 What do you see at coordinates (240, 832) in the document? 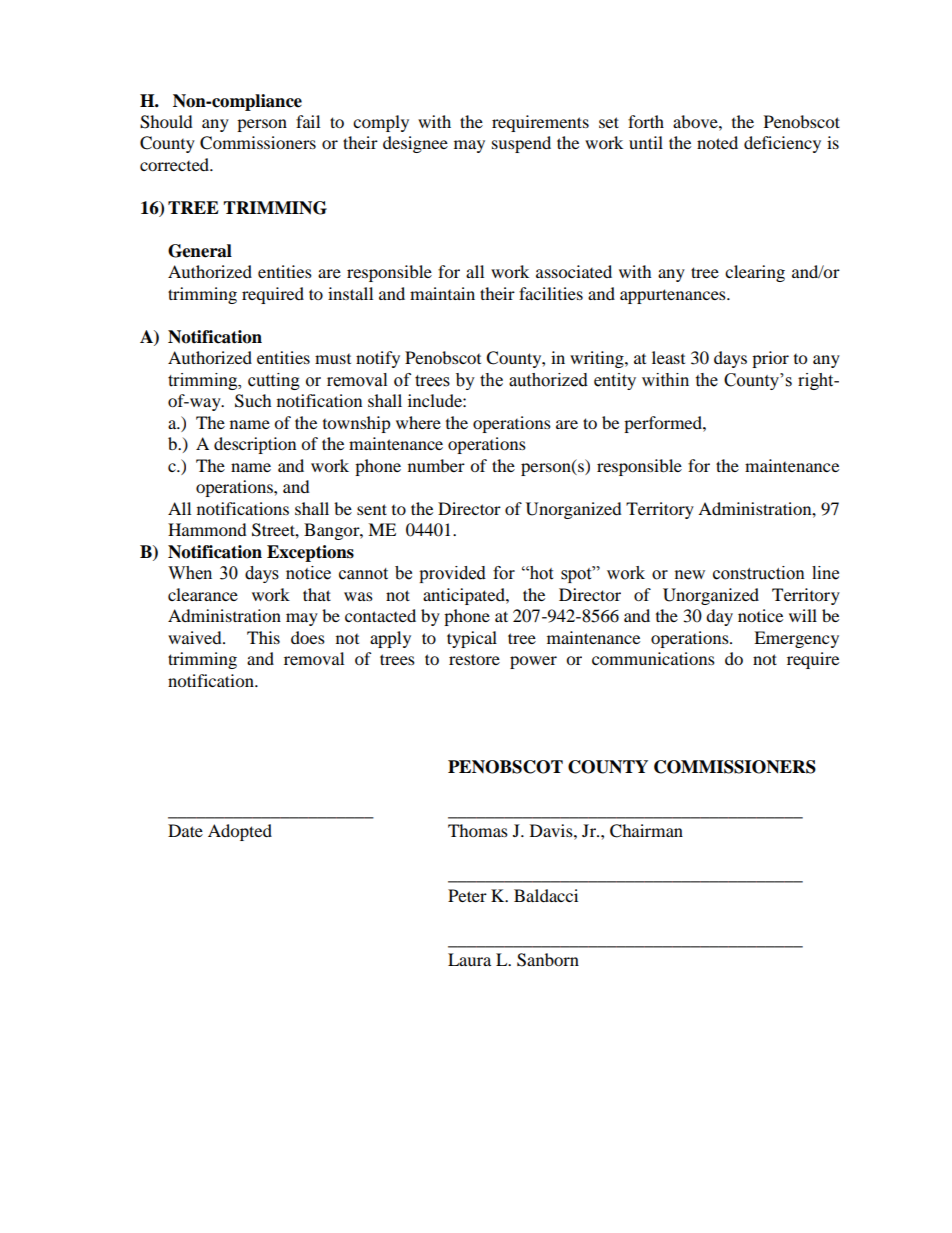
I see `Adopted` at bounding box center [240, 832].
